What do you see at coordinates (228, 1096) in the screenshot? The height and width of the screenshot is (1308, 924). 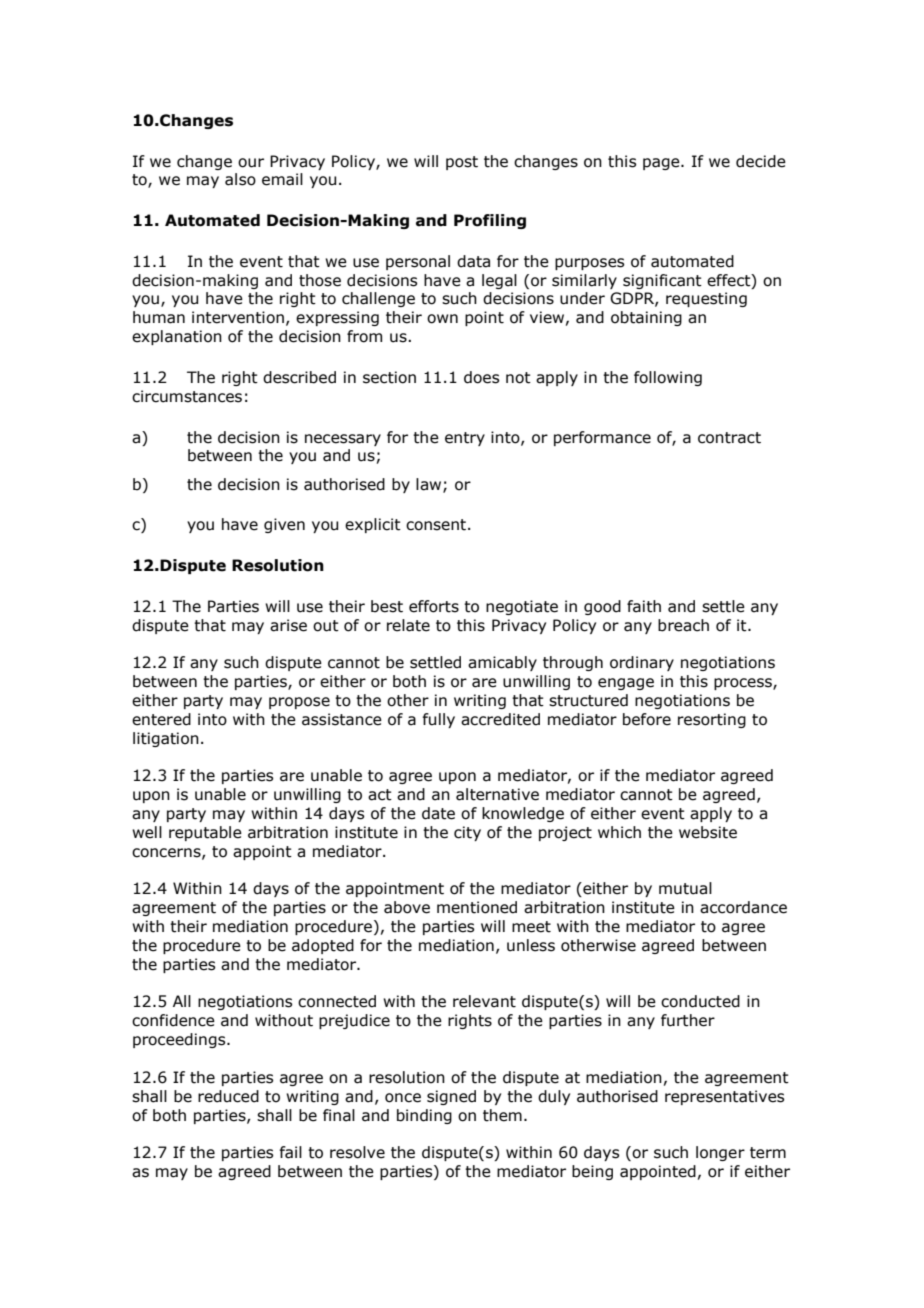 I see `reduced` at bounding box center [228, 1096].
